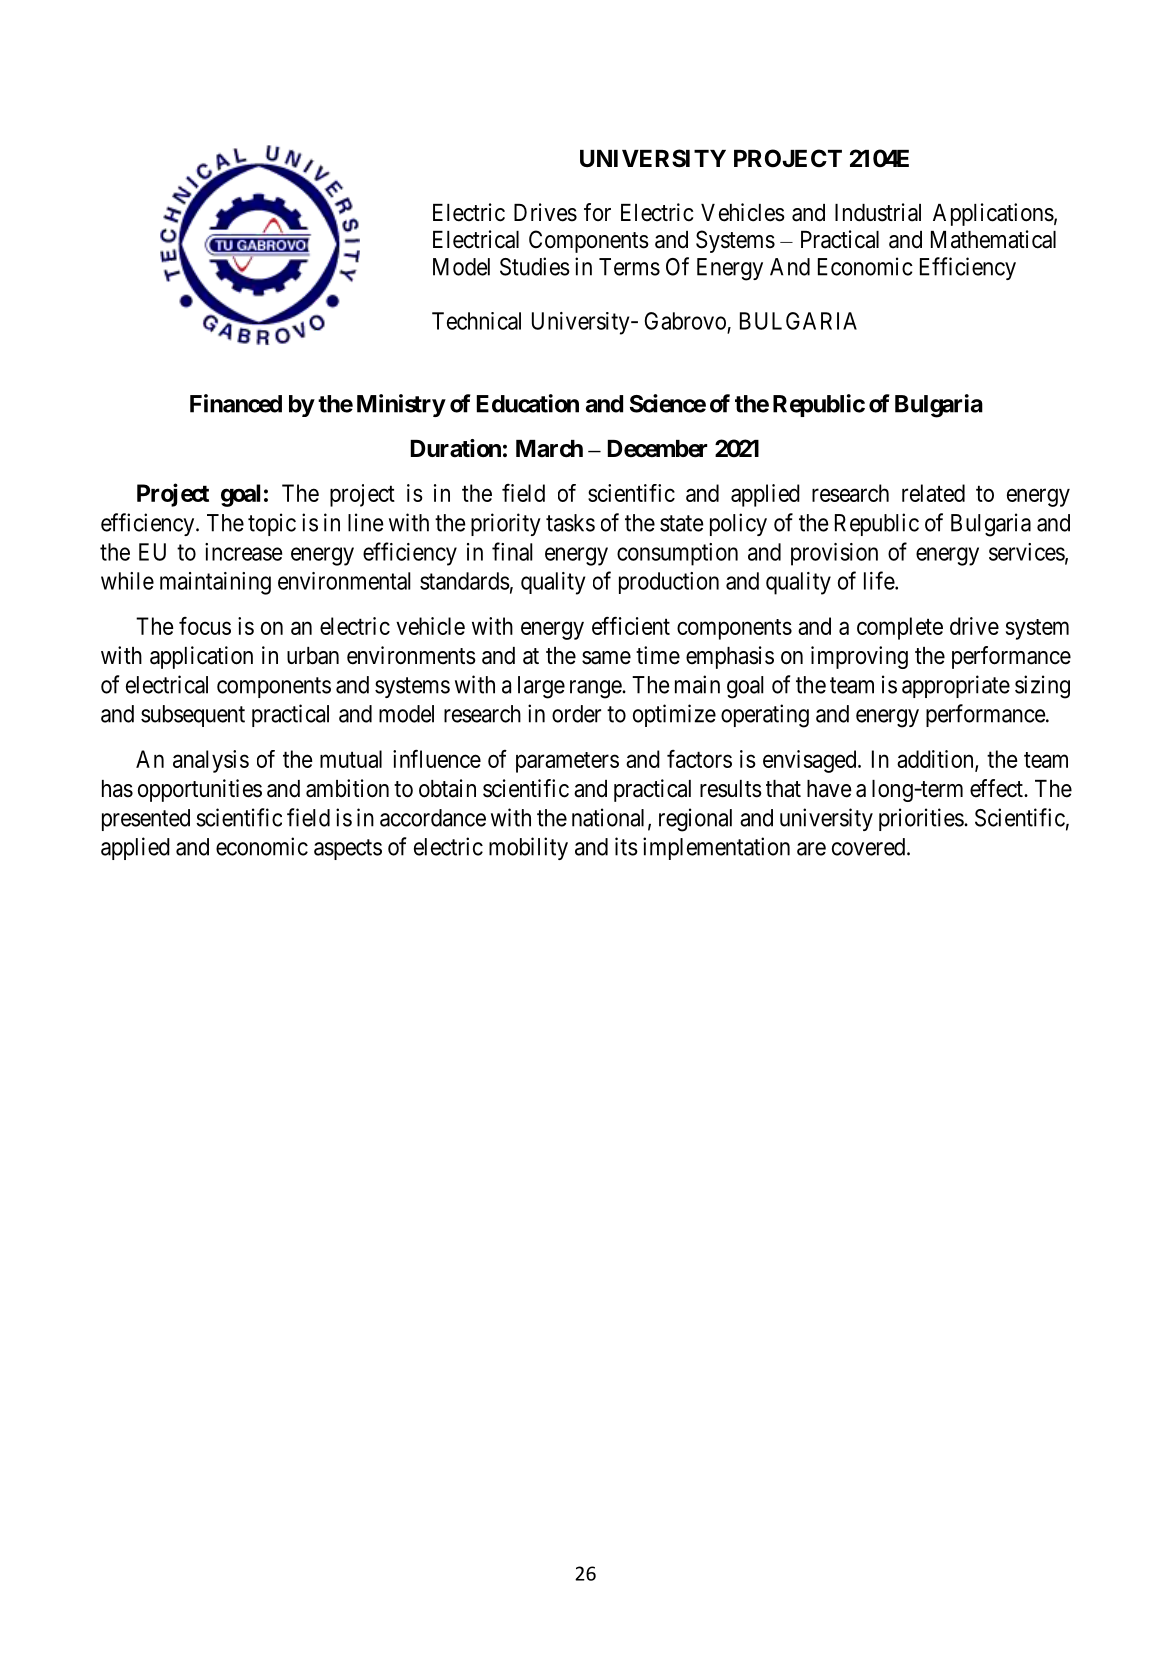 The image size is (1171, 1656). Describe the element at coordinates (272, 524) in the screenshot. I see `topic` at that location.
